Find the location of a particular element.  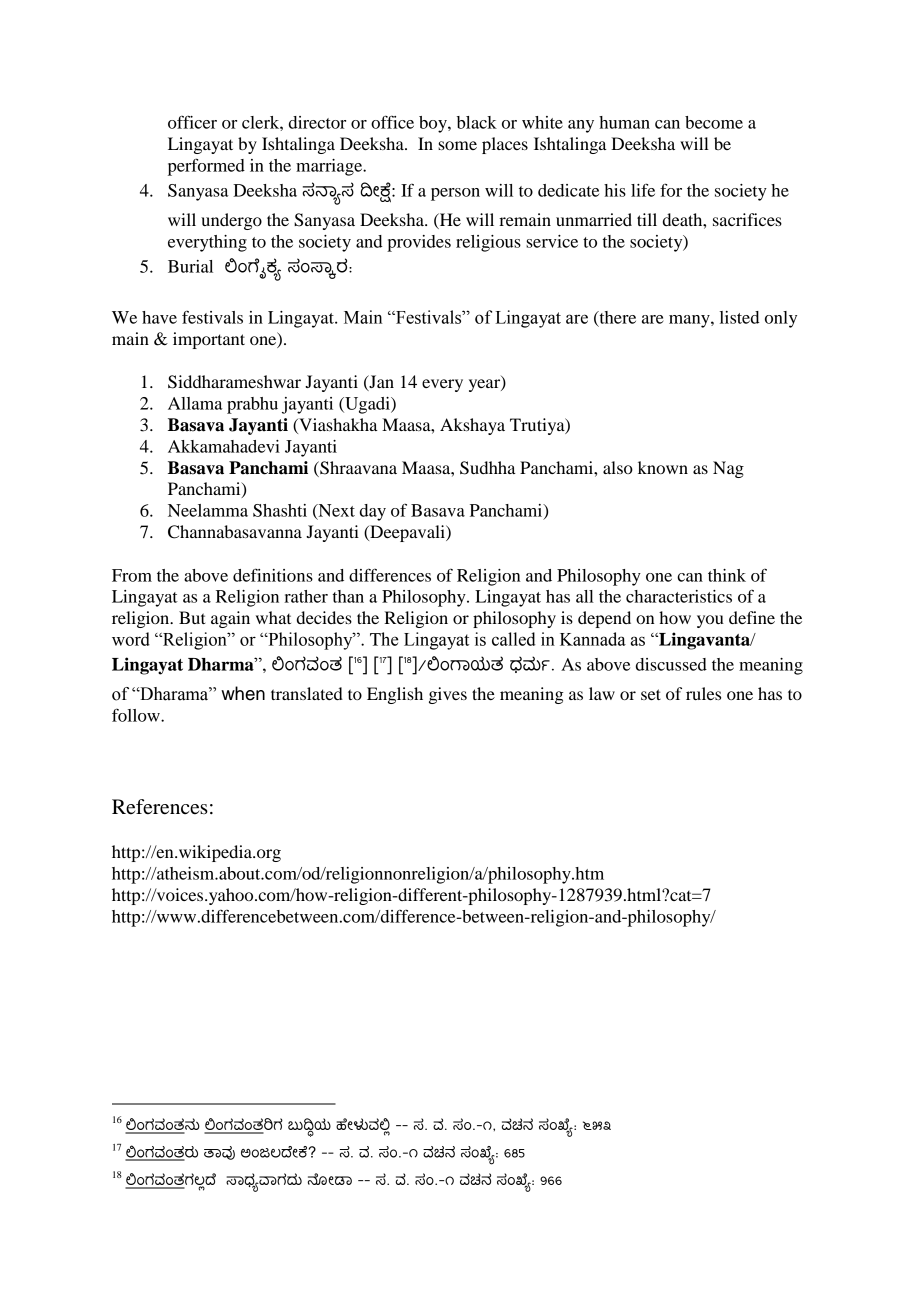

But is located at coordinates (192, 617).
